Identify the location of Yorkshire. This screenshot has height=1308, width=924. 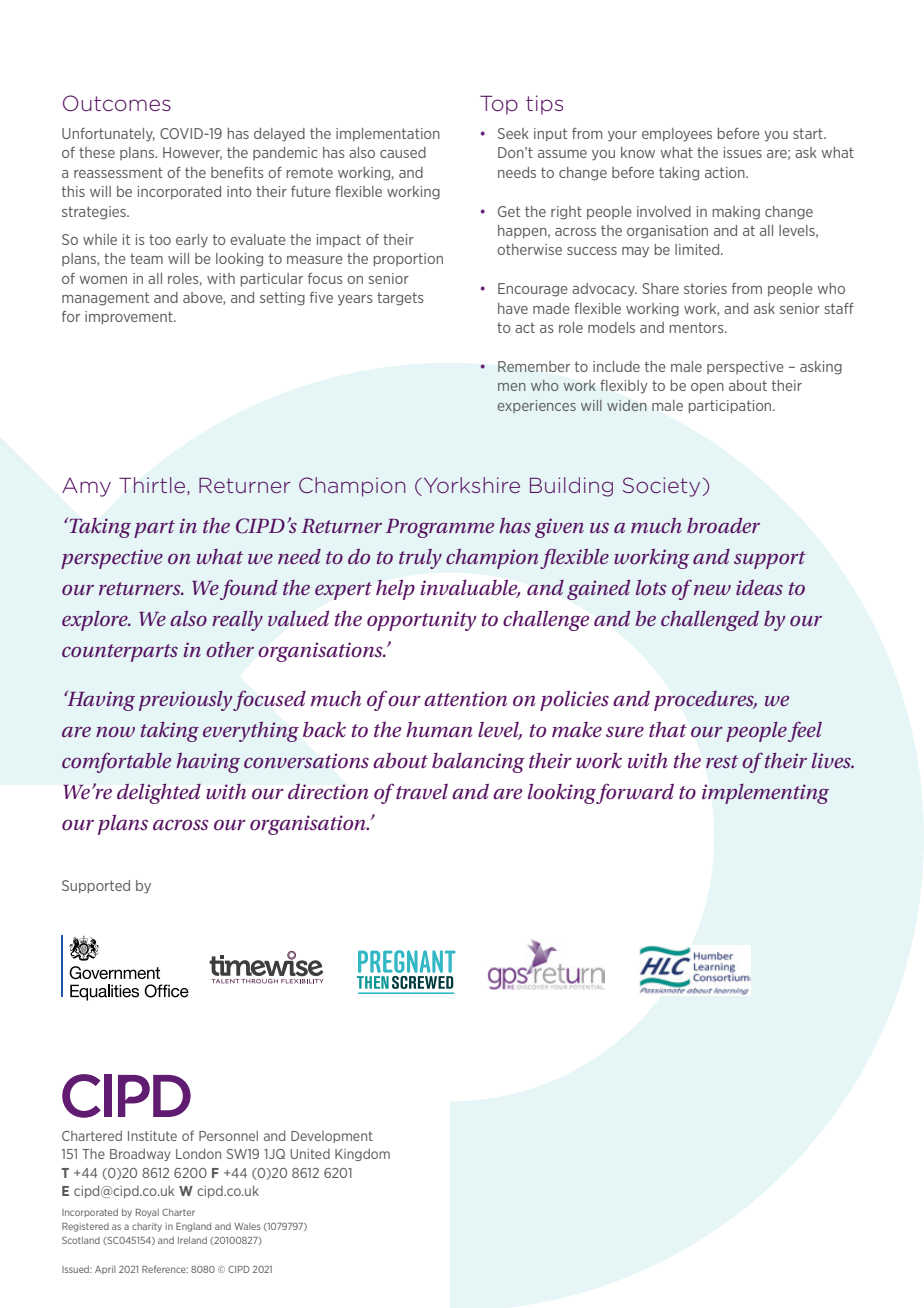
(470, 486).
